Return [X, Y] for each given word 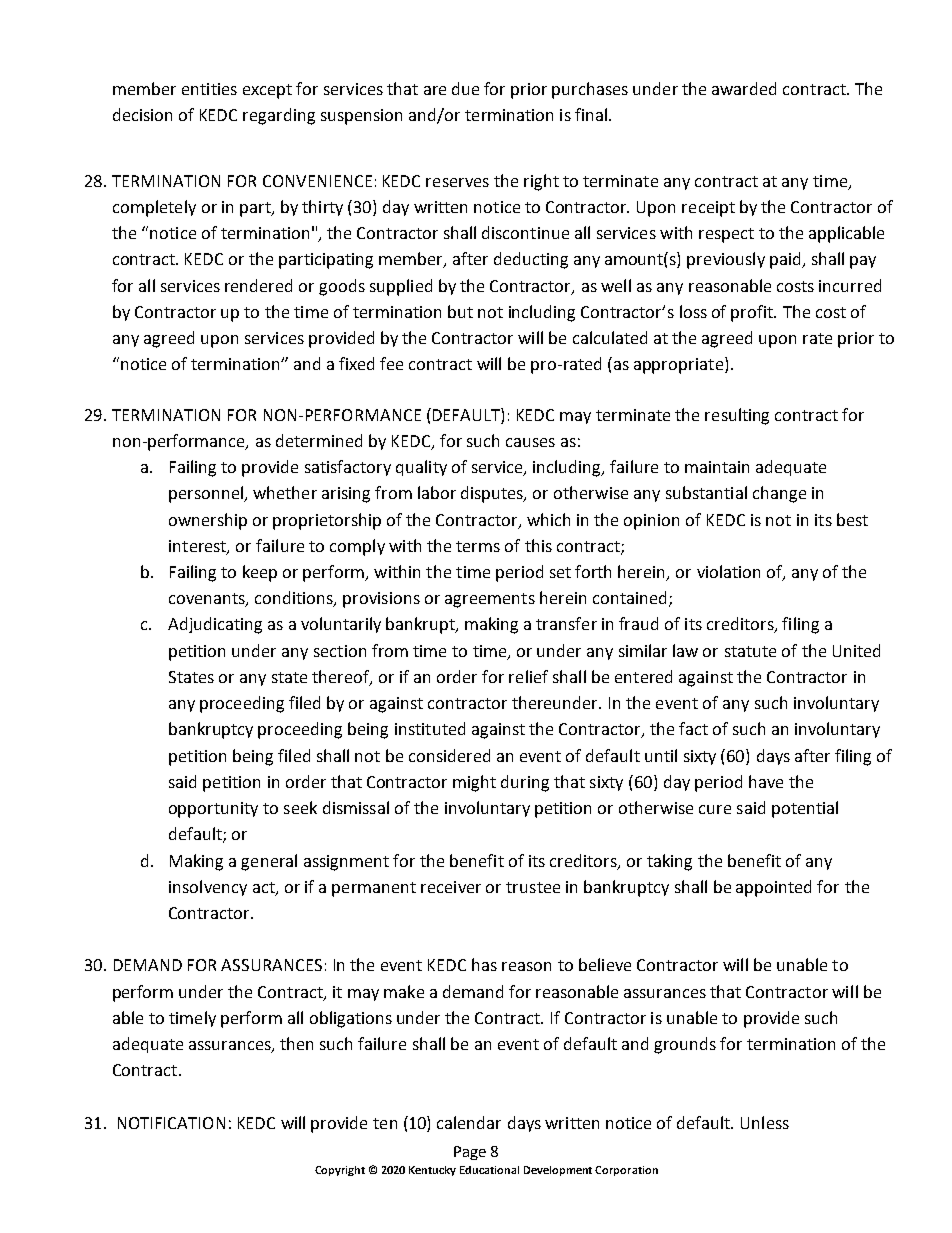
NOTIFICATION [171, 1123]
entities [209, 89]
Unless [765, 1122]
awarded [744, 88]
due [465, 88]
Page [470, 1153]
